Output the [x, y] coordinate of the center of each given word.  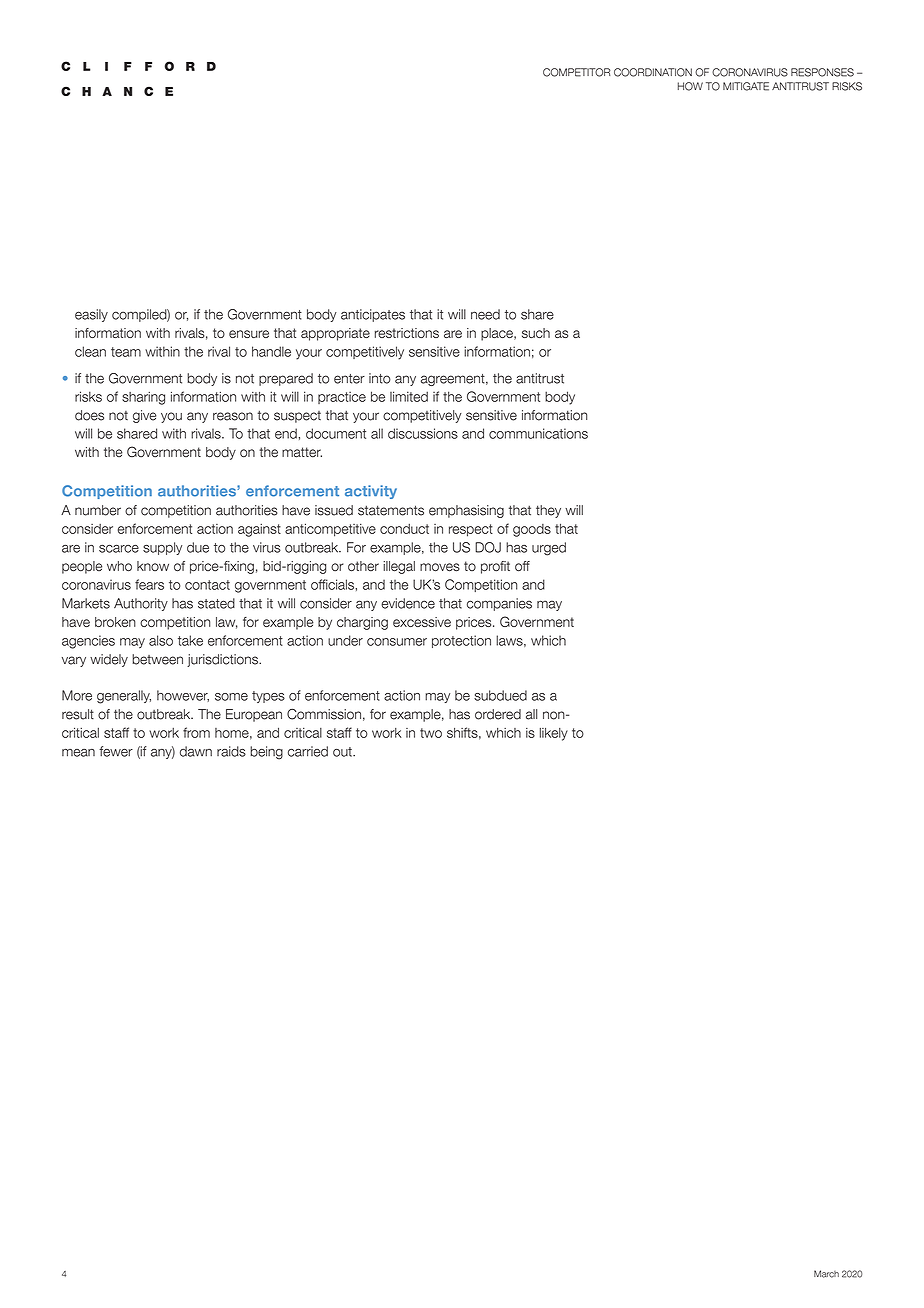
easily [91, 315]
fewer [116, 751]
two [431, 733]
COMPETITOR [577, 72]
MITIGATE [746, 86]
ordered [498, 714]
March [826, 1274]
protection [461, 641]
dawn [196, 751]
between [157, 659]
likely [554, 734]
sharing [143, 398]
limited [409, 396]
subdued [500, 695]
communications [538, 433]
